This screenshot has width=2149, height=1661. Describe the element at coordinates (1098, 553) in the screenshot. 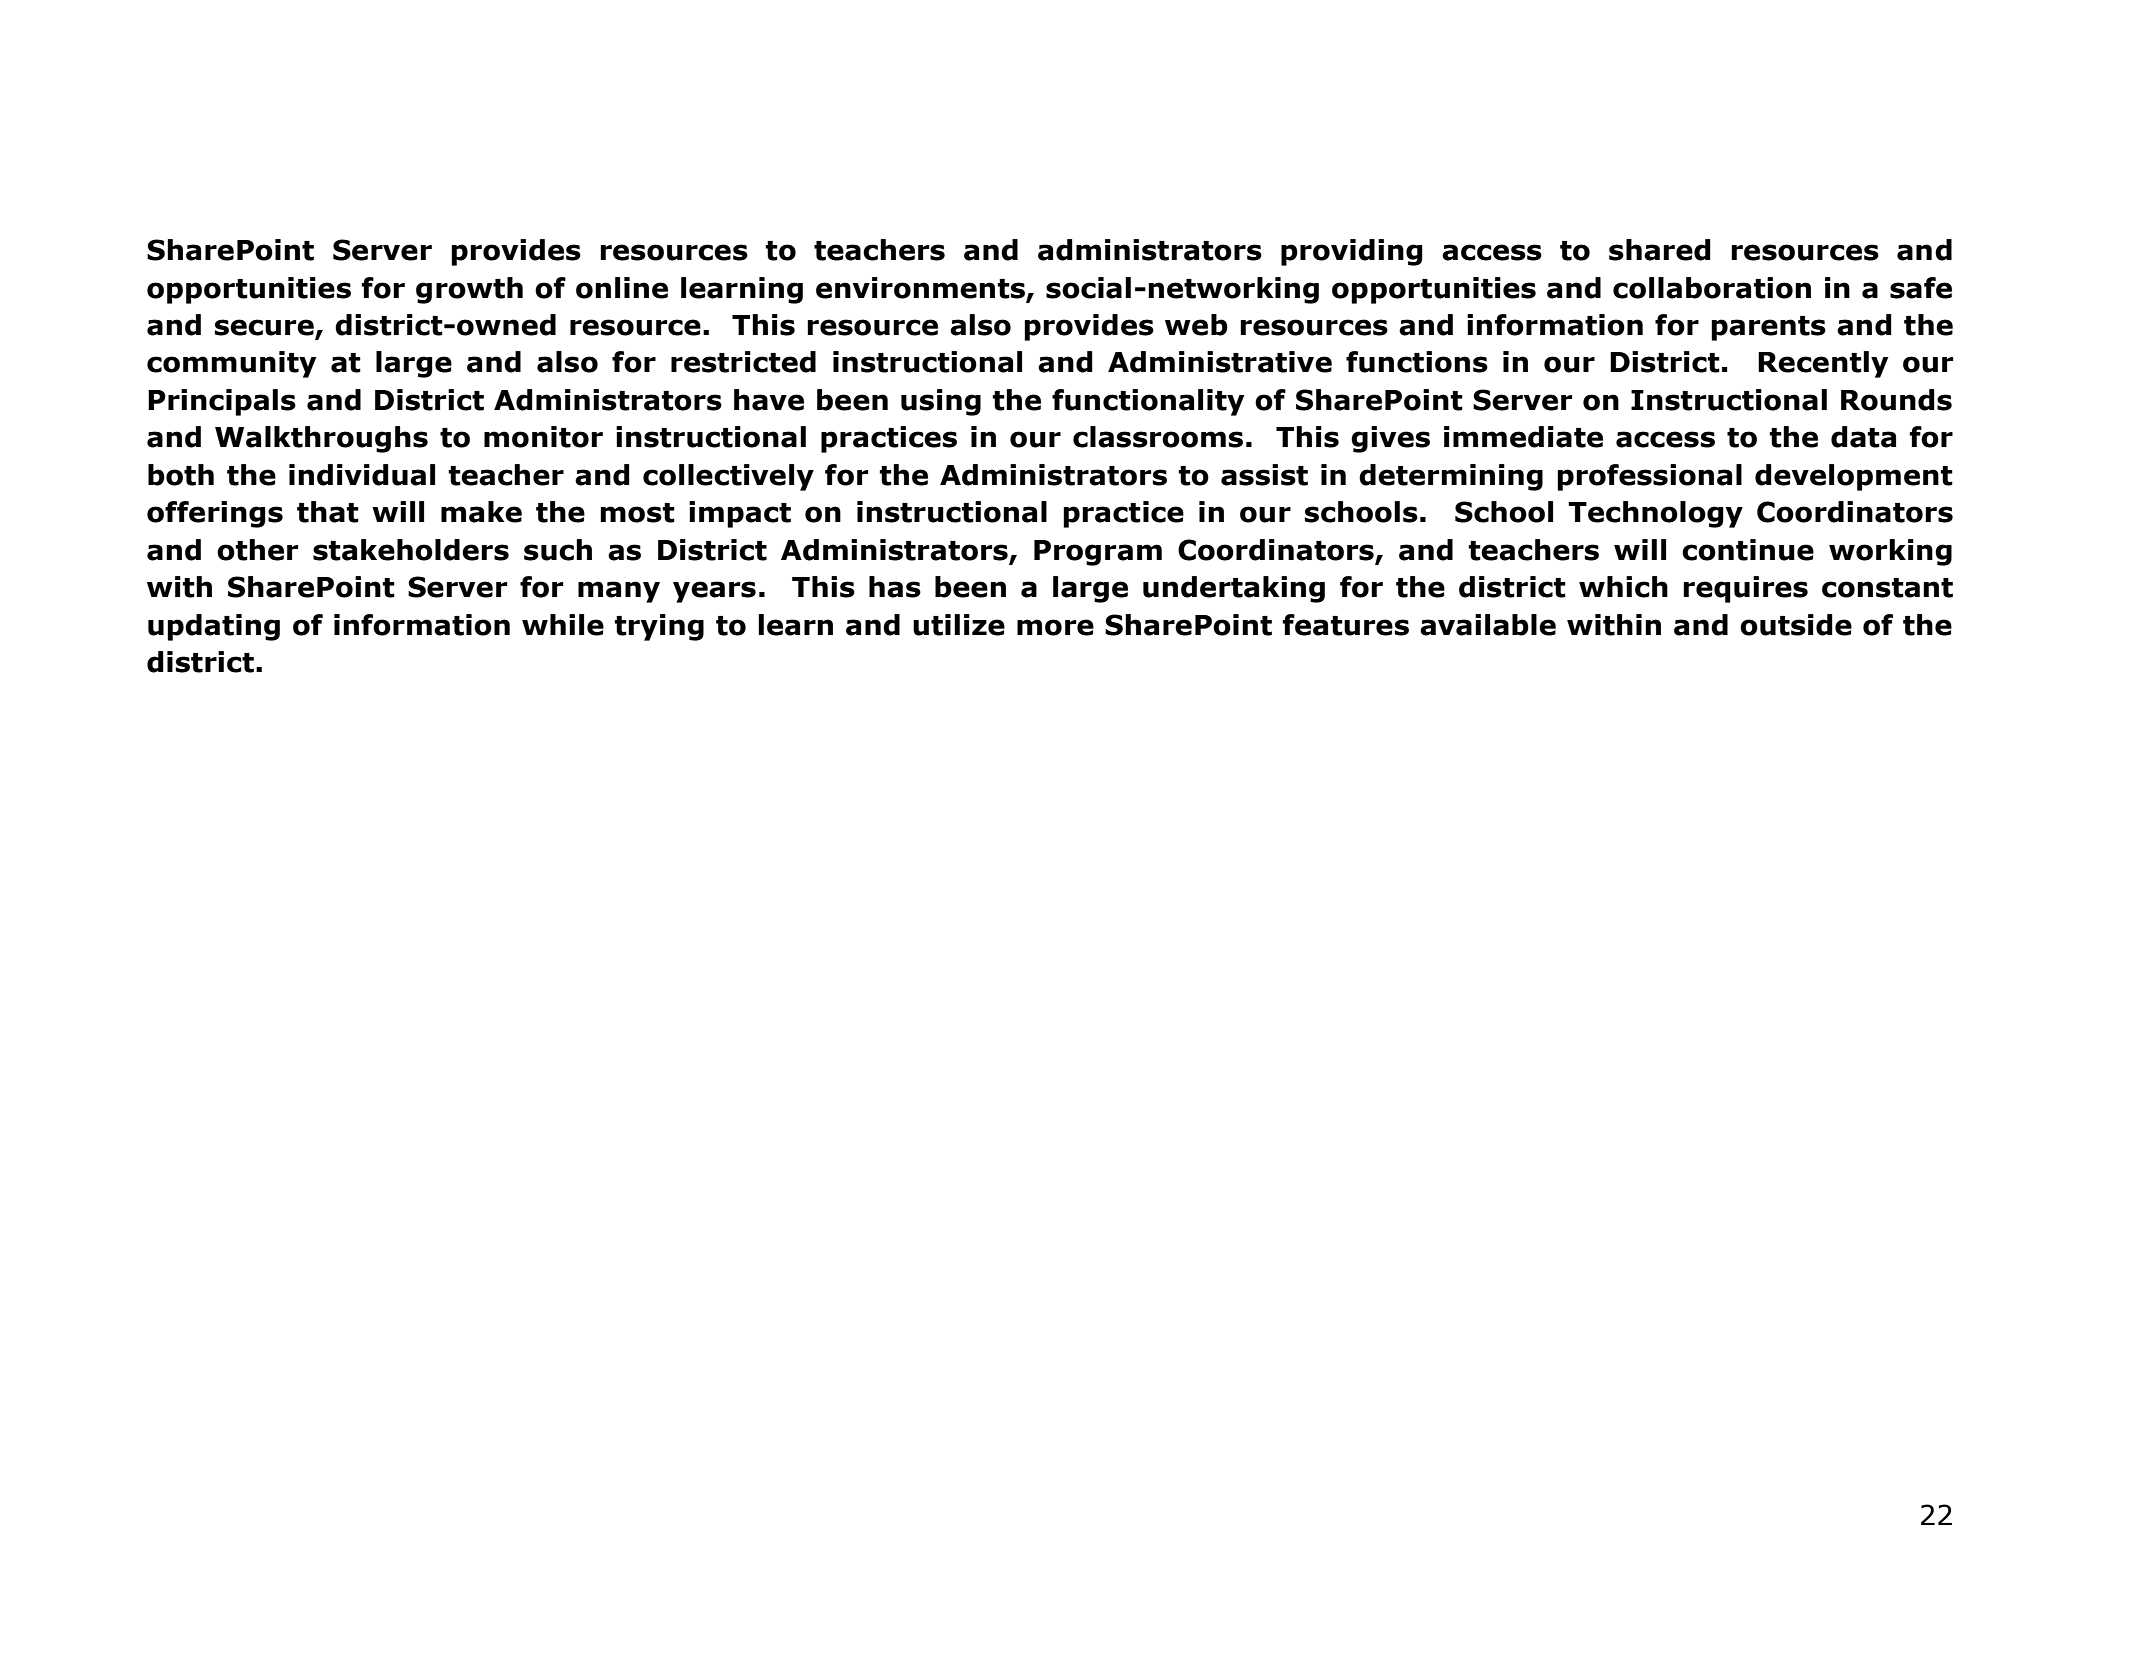

I see `Program` at that location.
